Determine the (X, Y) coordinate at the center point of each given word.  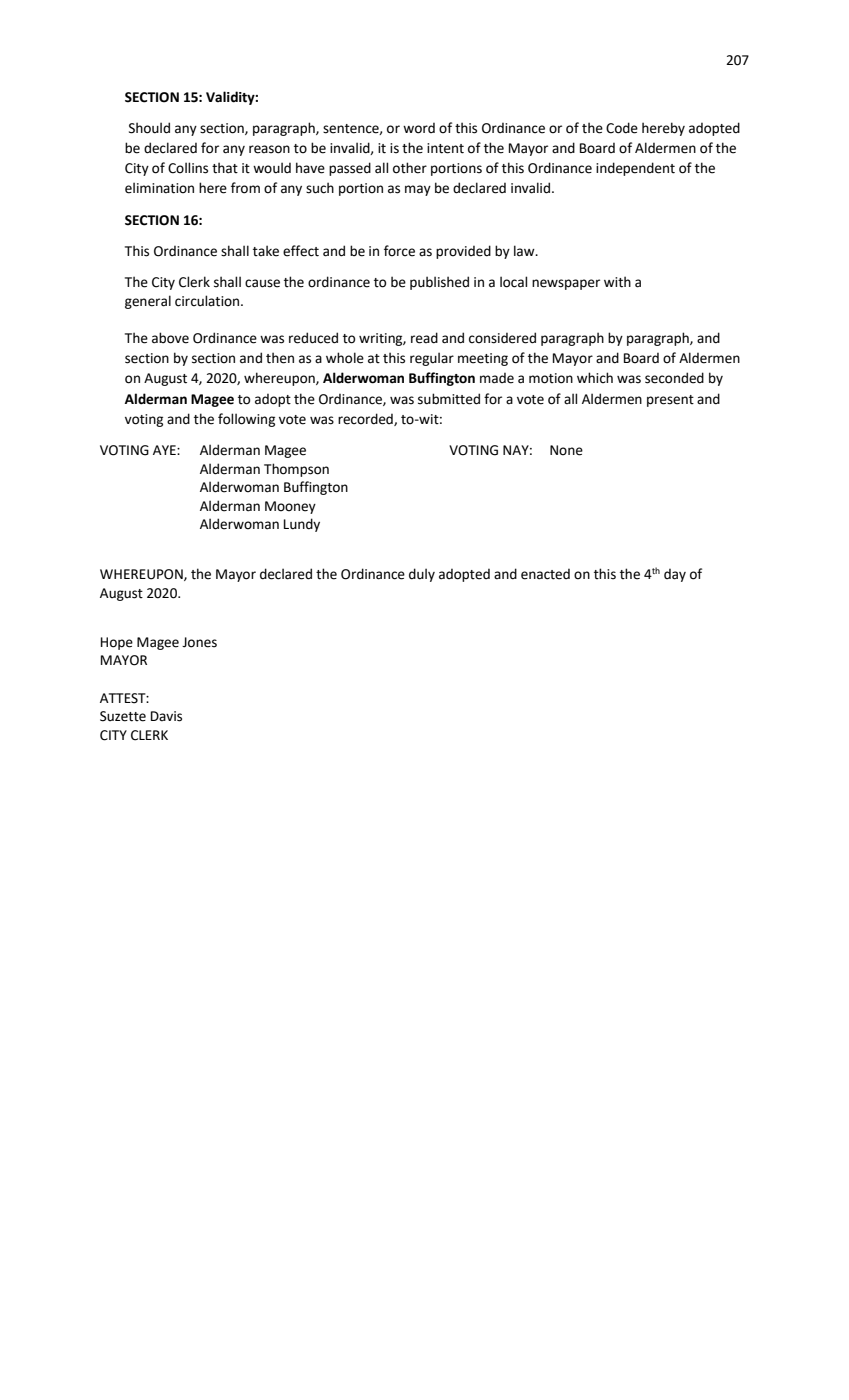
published (439, 283)
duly (422, 575)
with (617, 282)
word (419, 128)
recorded (366, 419)
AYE (165, 450)
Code (622, 128)
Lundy (302, 525)
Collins (188, 168)
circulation (208, 301)
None (566, 450)
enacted (545, 574)
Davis (166, 716)
